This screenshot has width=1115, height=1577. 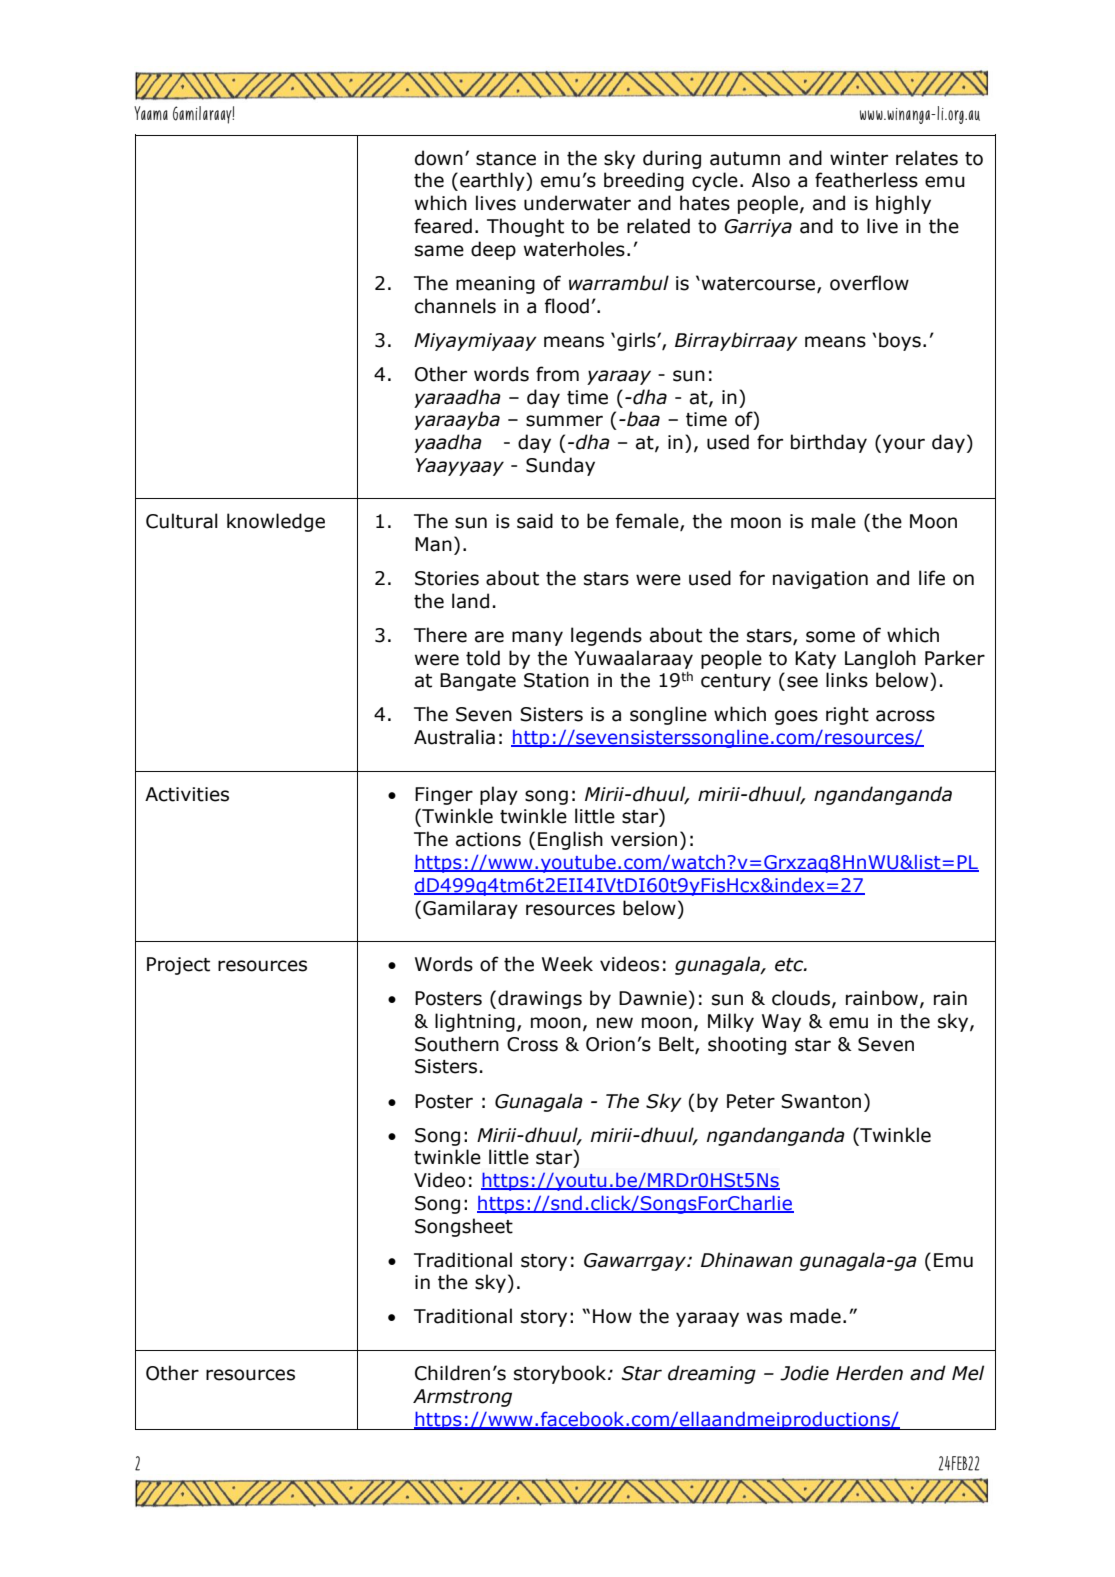 What do you see at coordinates (866, 180) in the screenshot?
I see `featherless` at bounding box center [866, 180].
